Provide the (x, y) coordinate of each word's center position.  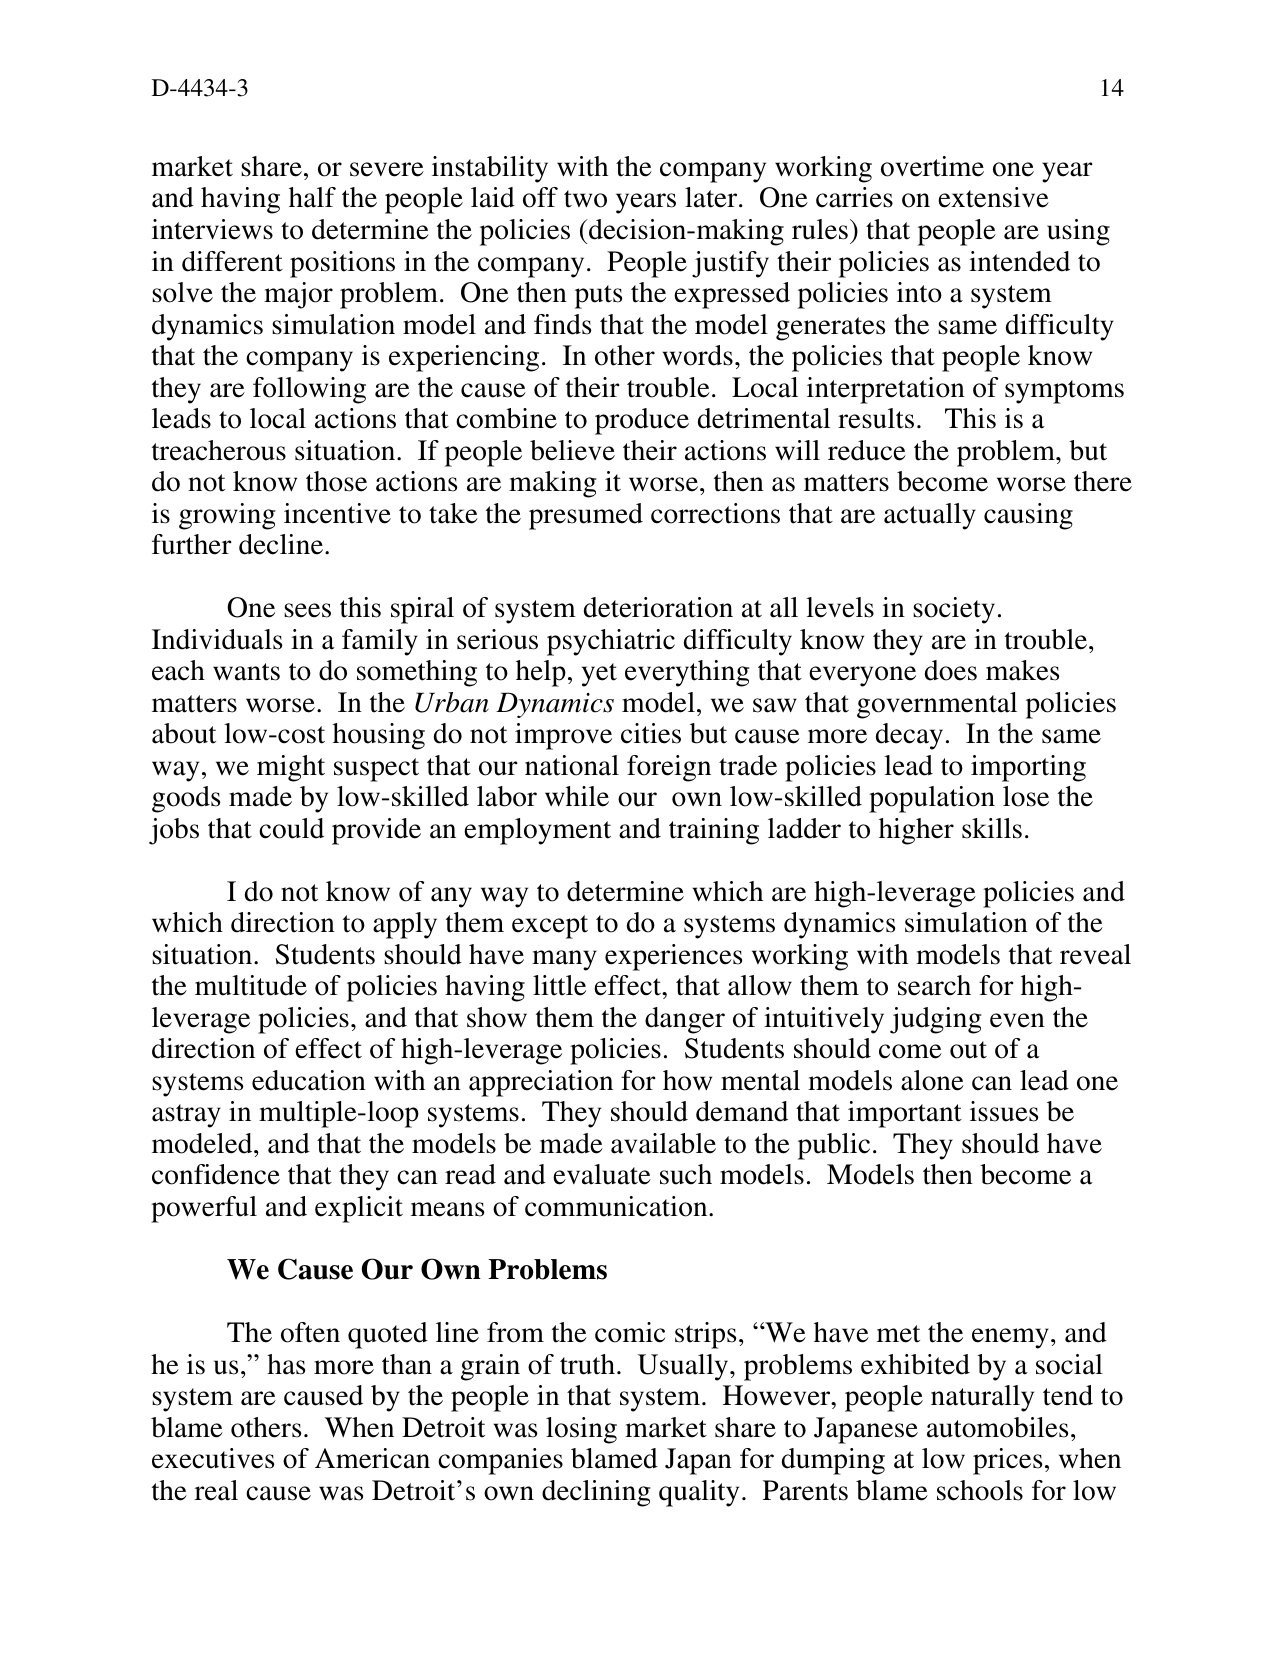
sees (307, 610)
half (312, 197)
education (309, 1080)
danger (685, 1020)
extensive (993, 197)
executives (213, 1458)
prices (1007, 1461)
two (585, 199)
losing (581, 1430)
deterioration (658, 607)
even (1017, 1020)
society (954, 610)
